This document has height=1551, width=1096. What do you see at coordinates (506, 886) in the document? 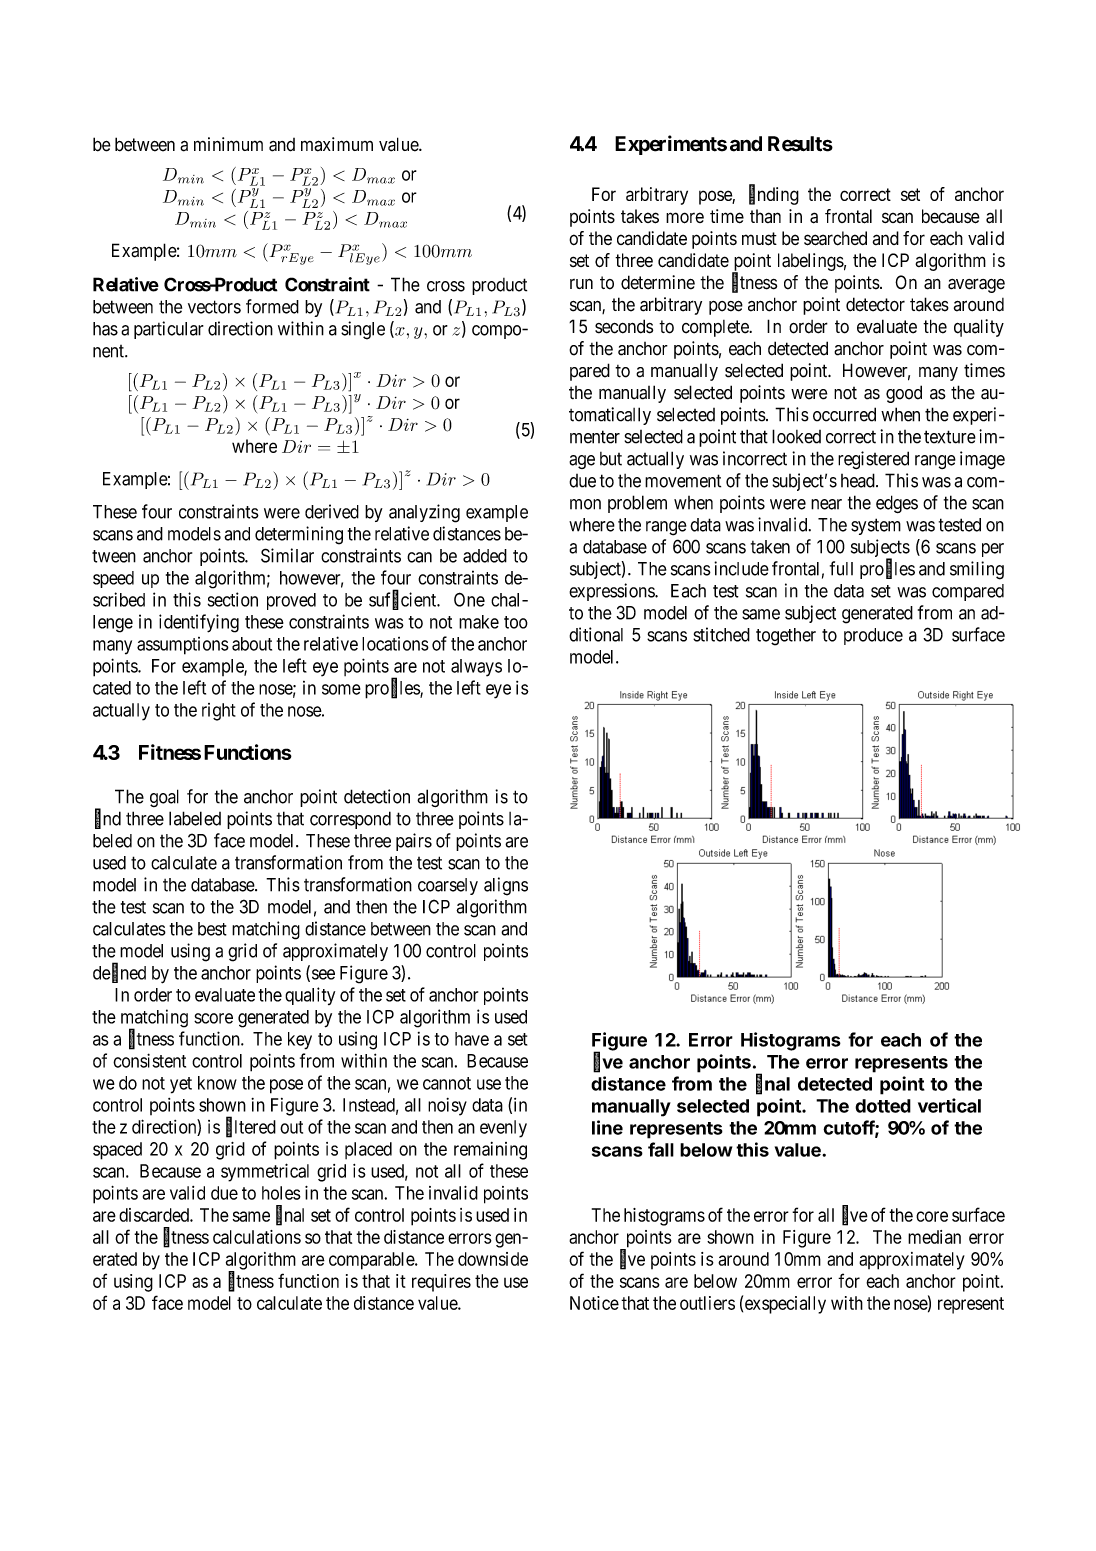
I see `aligns` at bounding box center [506, 886].
